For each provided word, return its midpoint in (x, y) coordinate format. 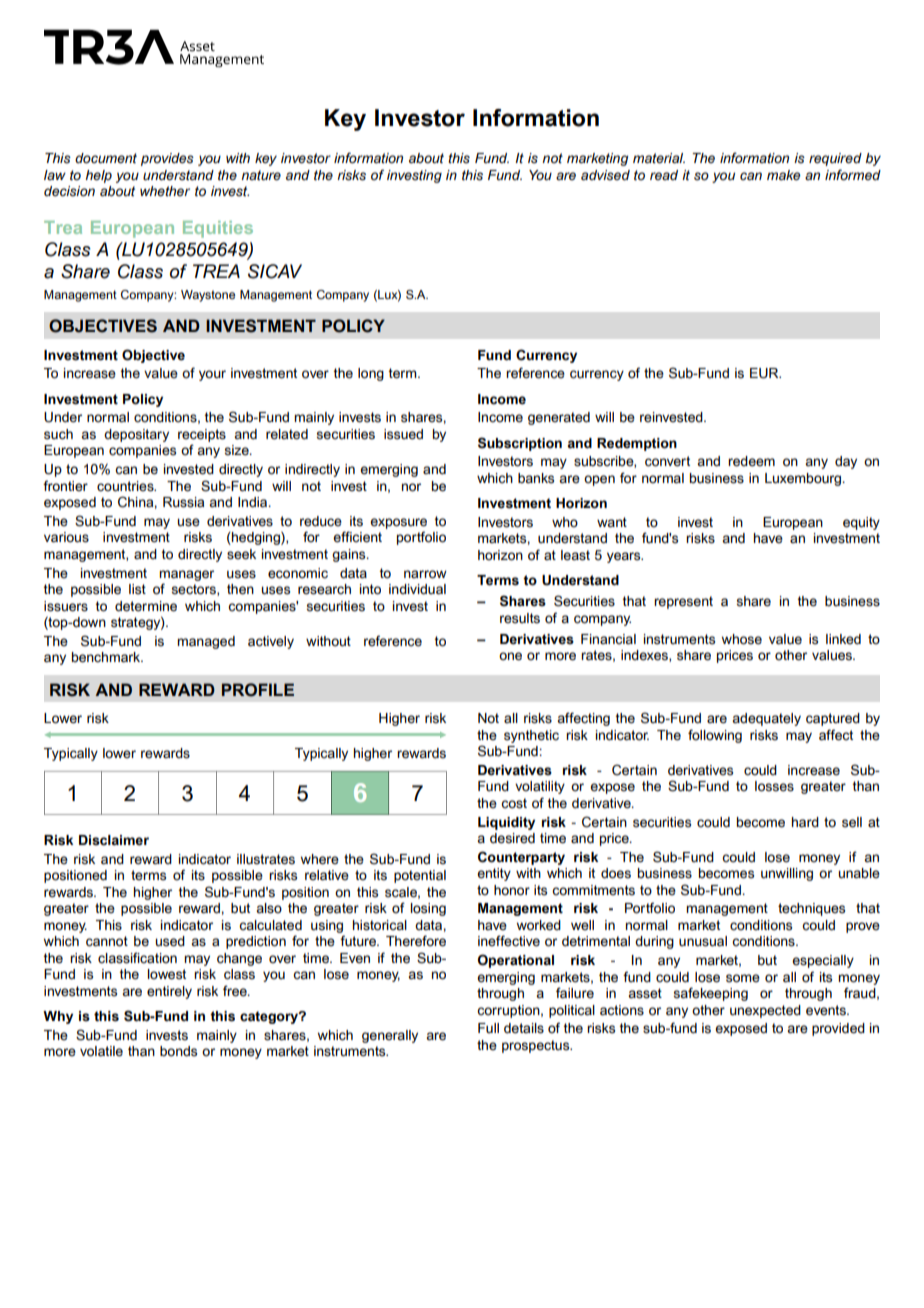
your (212, 375)
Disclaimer (114, 840)
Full (488, 1028)
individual (417, 589)
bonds (178, 1051)
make (784, 175)
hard (805, 822)
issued (403, 434)
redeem (751, 461)
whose (742, 639)
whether (165, 191)
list (137, 589)
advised (605, 175)
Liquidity (506, 823)
